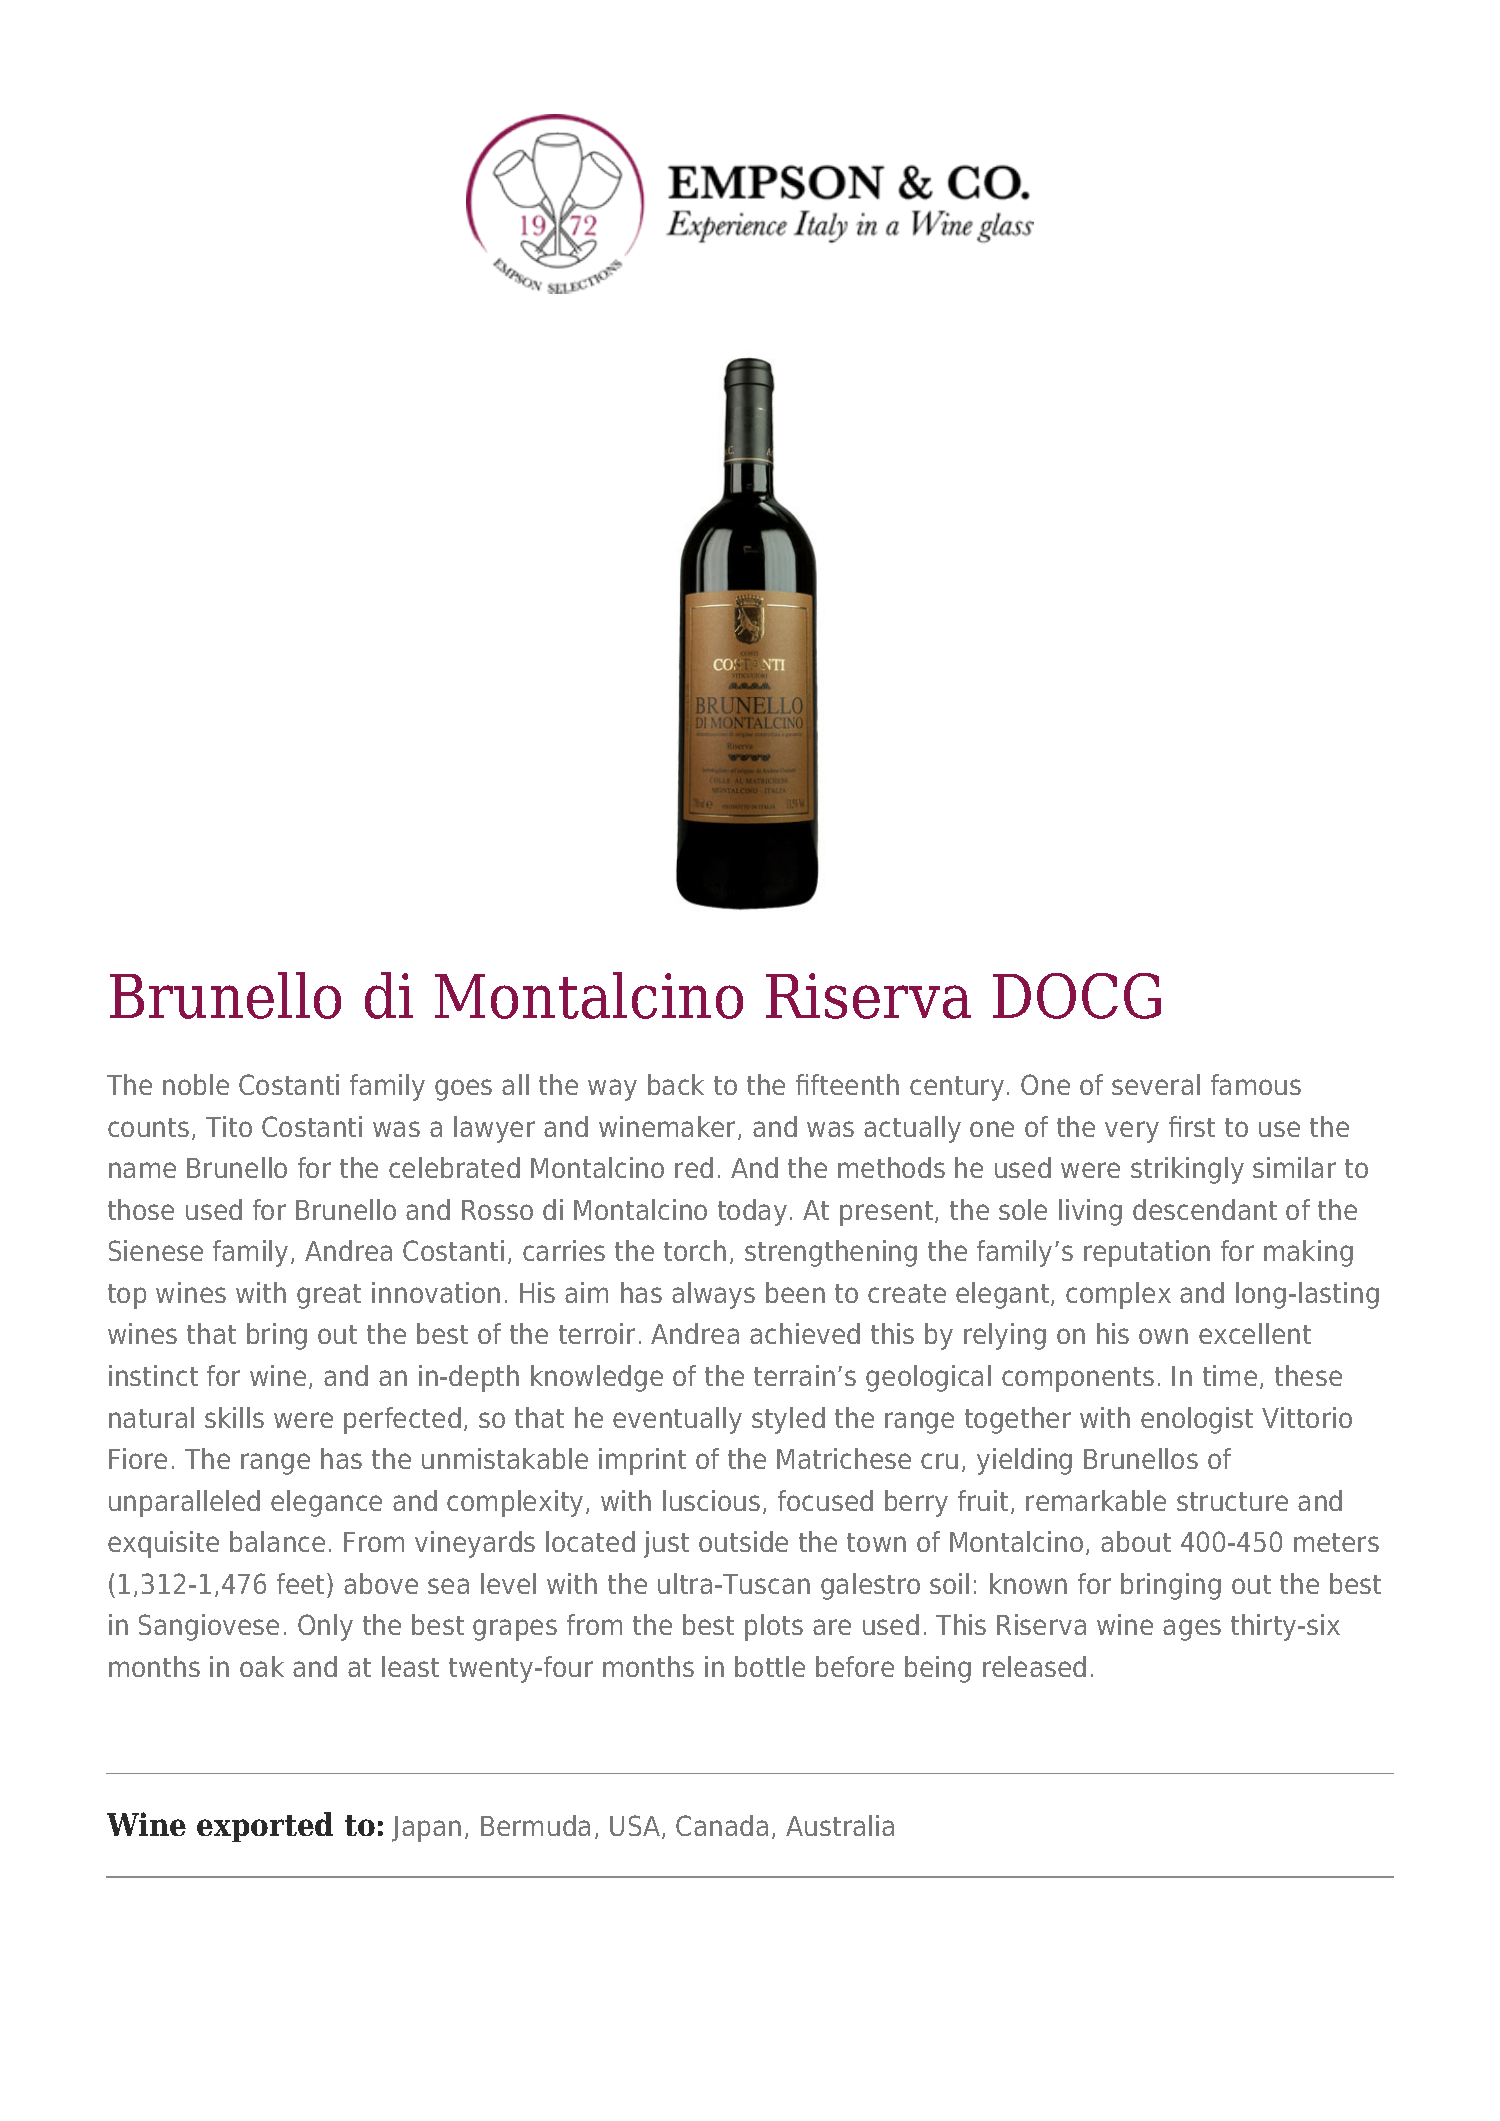  What do you see at coordinates (265, 1827) in the page?
I see `exported` at bounding box center [265, 1827].
